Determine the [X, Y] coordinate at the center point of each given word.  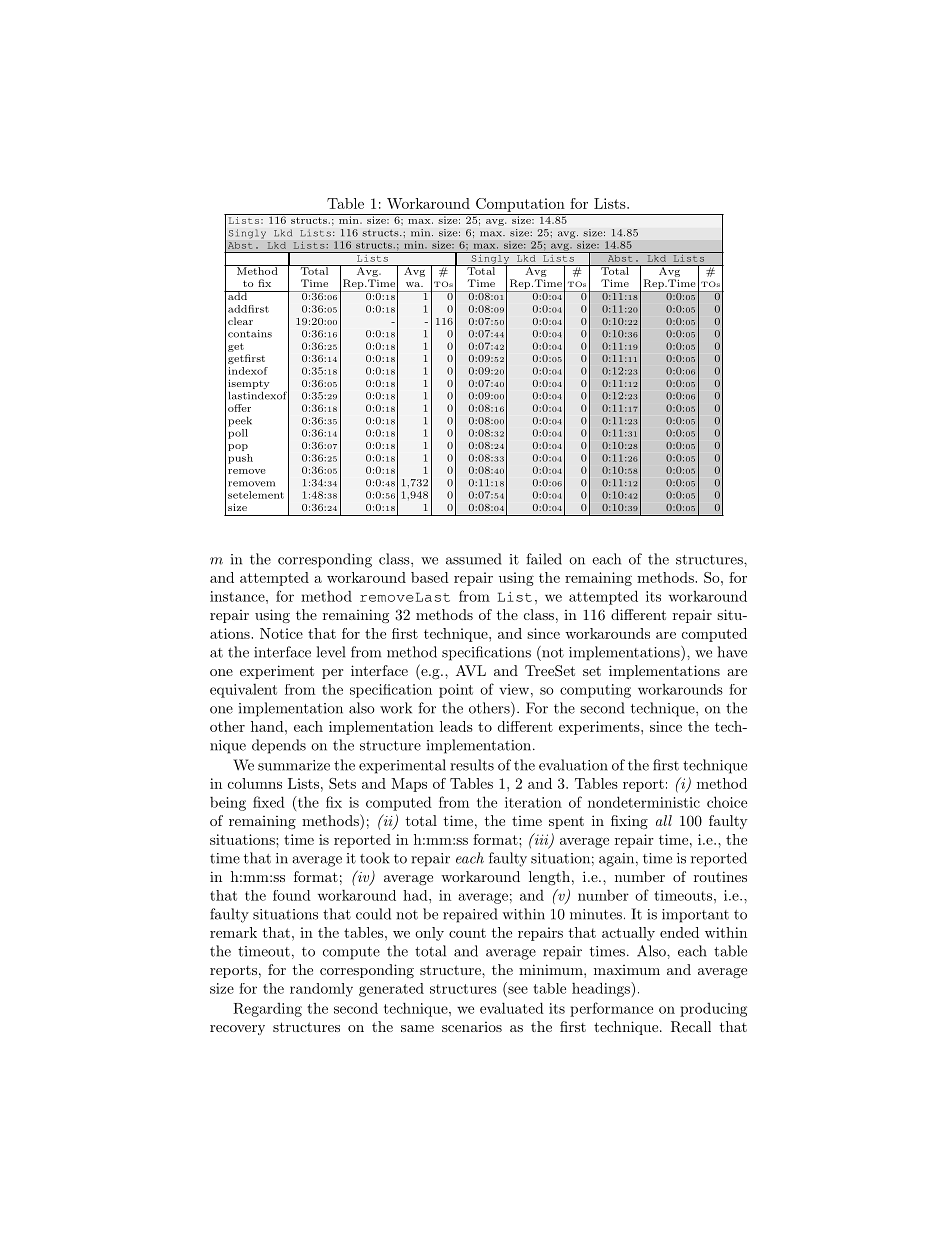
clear [240, 321]
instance [238, 596]
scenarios [472, 1027]
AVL [471, 670]
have [732, 652]
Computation [520, 205]
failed [544, 559]
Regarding [267, 1010]
